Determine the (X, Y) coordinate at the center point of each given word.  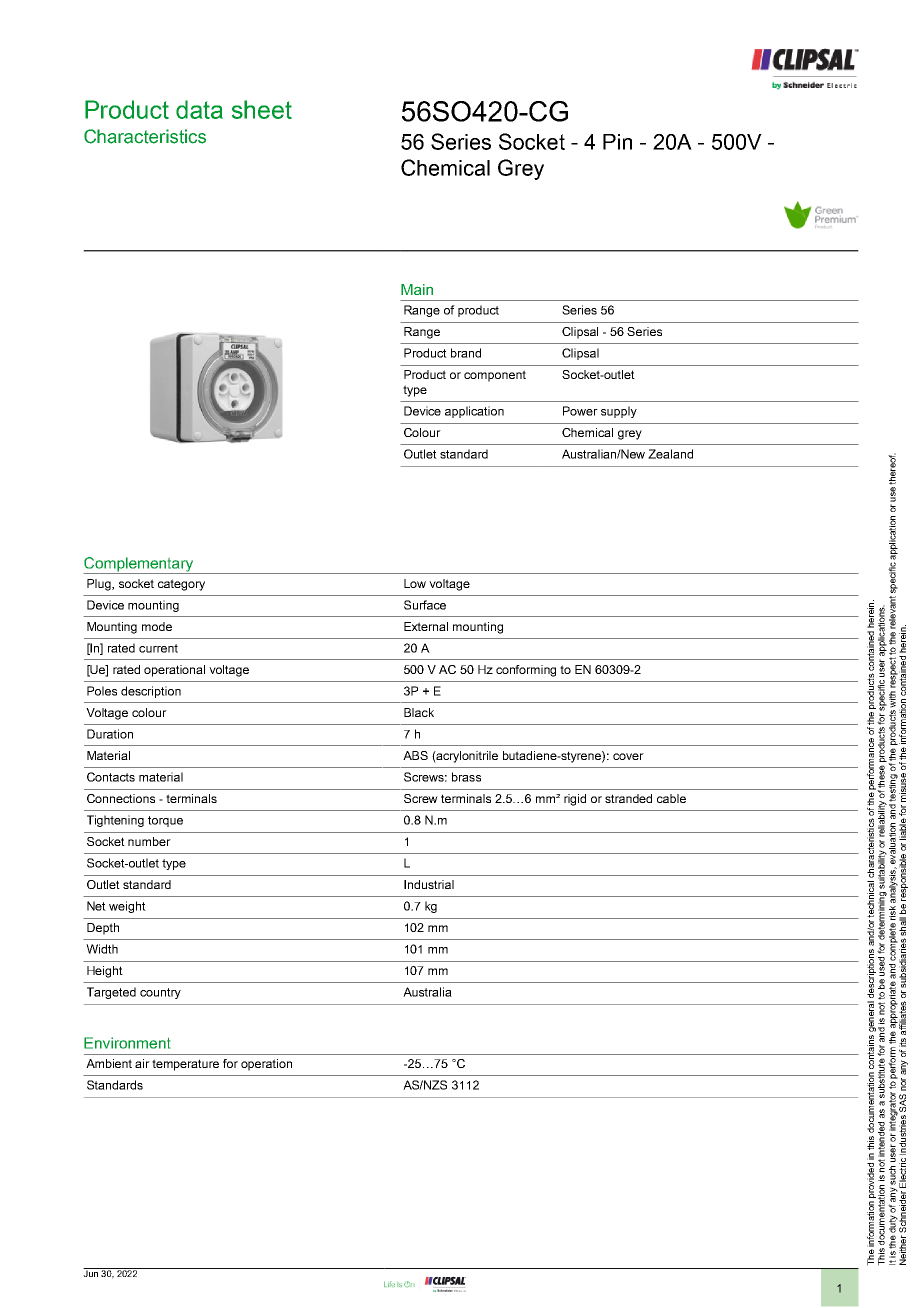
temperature (185, 1065)
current (158, 648)
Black (419, 712)
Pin (617, 142)
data (199, 109)
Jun (91, 1272)
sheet (262, 109)
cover (628, 756)
